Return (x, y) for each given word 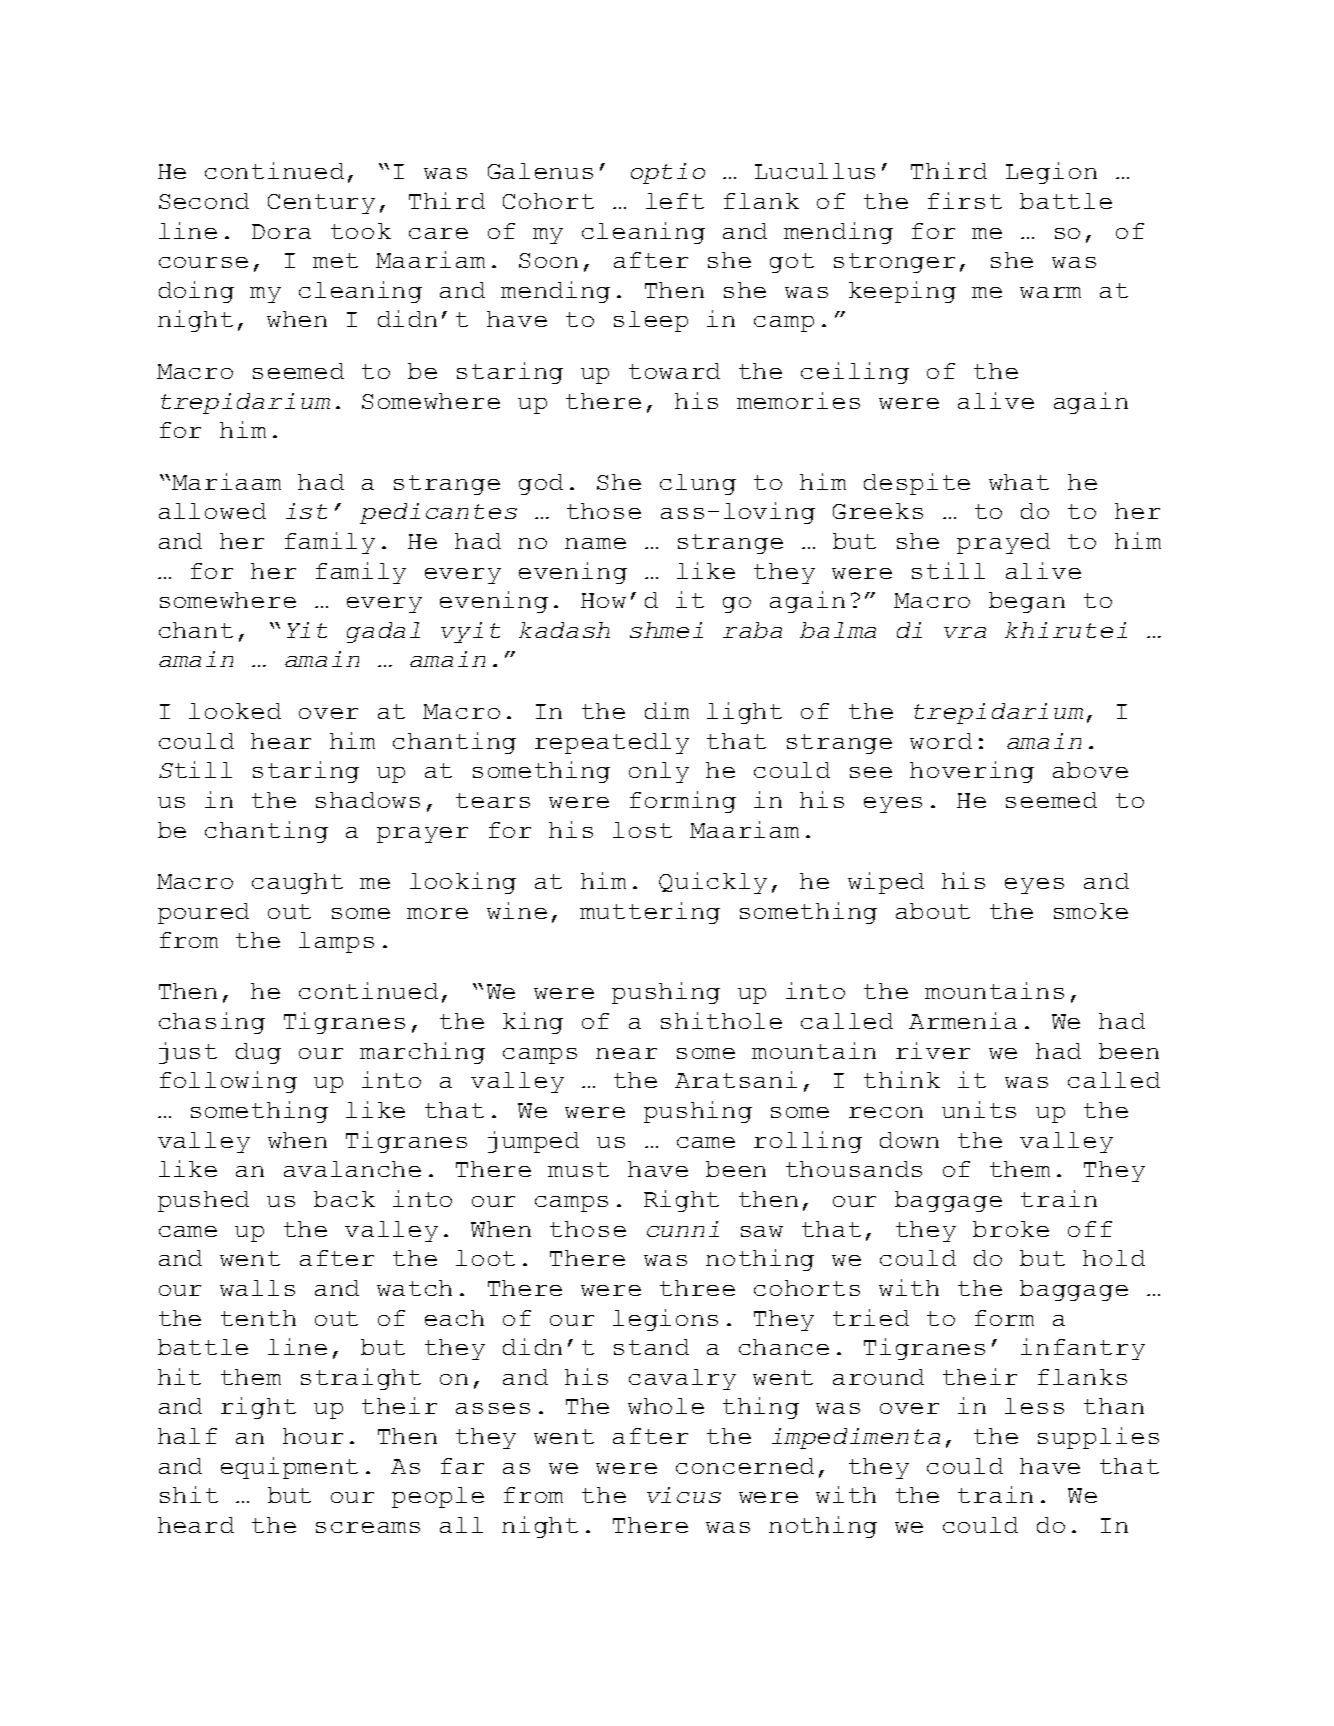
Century (321, 204)
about (933, 911)
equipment (289, 1468)
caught (297, 883)
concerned (745, 1466)
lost (642, 830)
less (1034, 1406)
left (675, 201)
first (965, 200)
